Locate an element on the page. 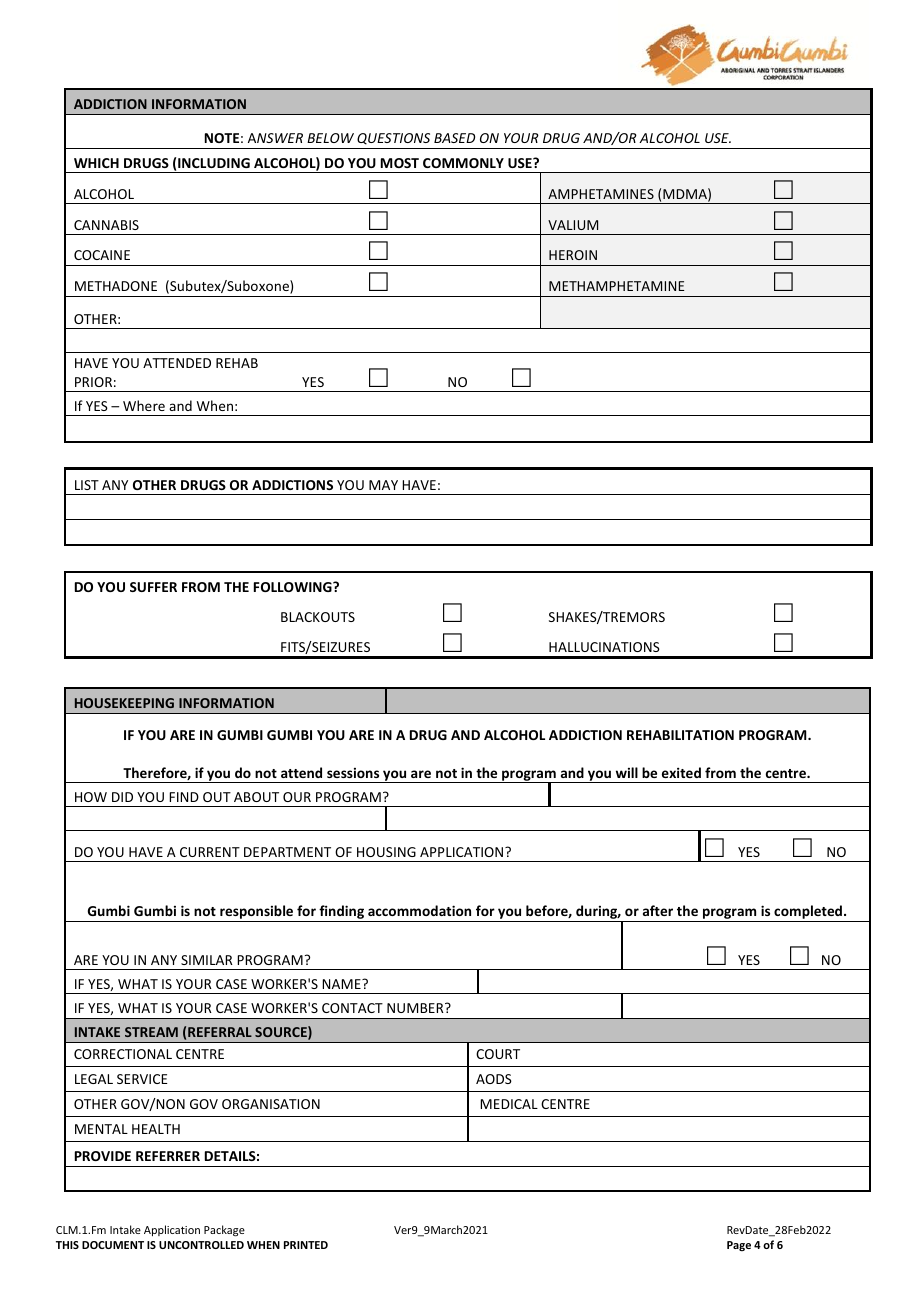 Image resolution: width=924 pixels, height=1308 pixels. Where is located at coordinates (144, 405).
